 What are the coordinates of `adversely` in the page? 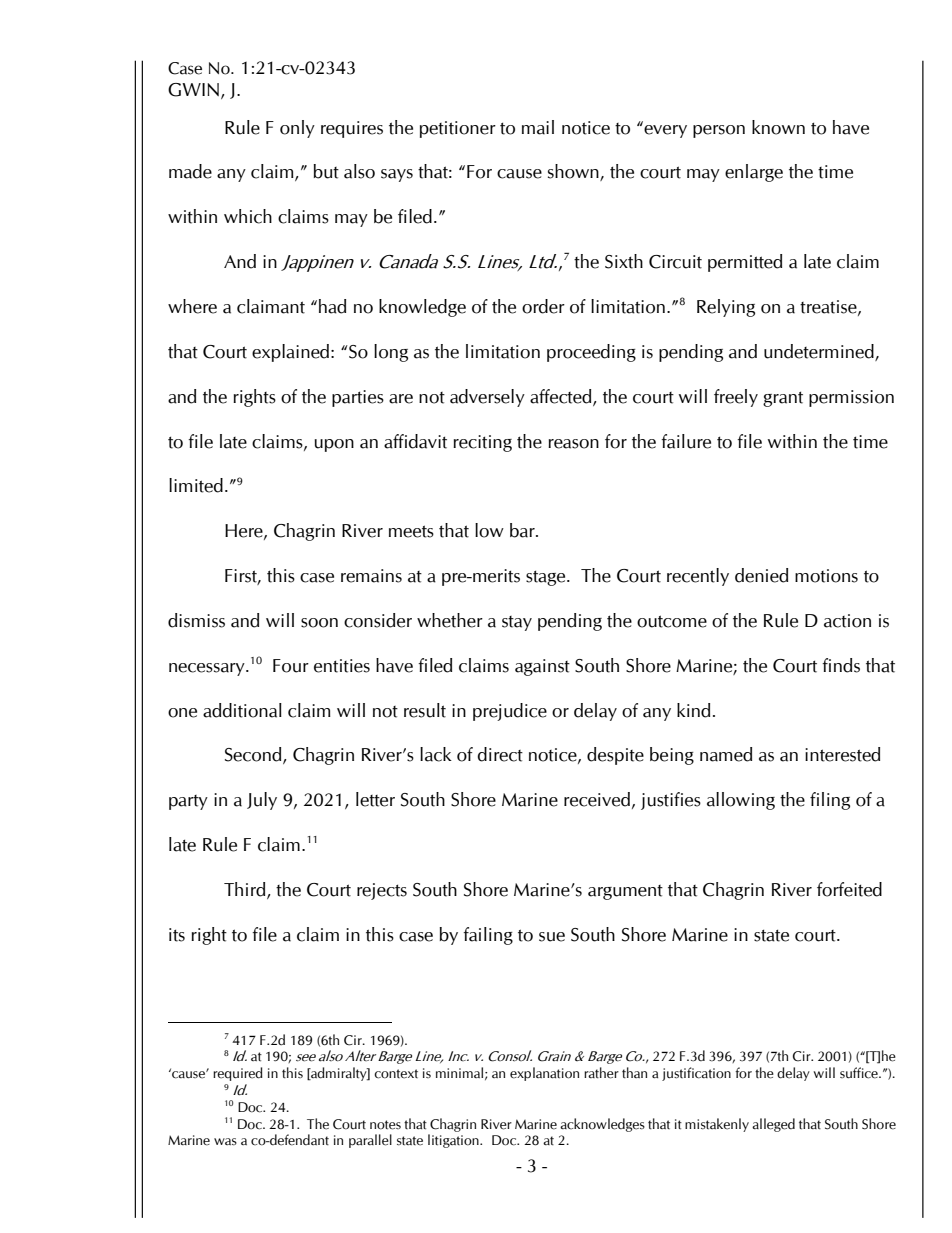 It's located at (487, 398).
